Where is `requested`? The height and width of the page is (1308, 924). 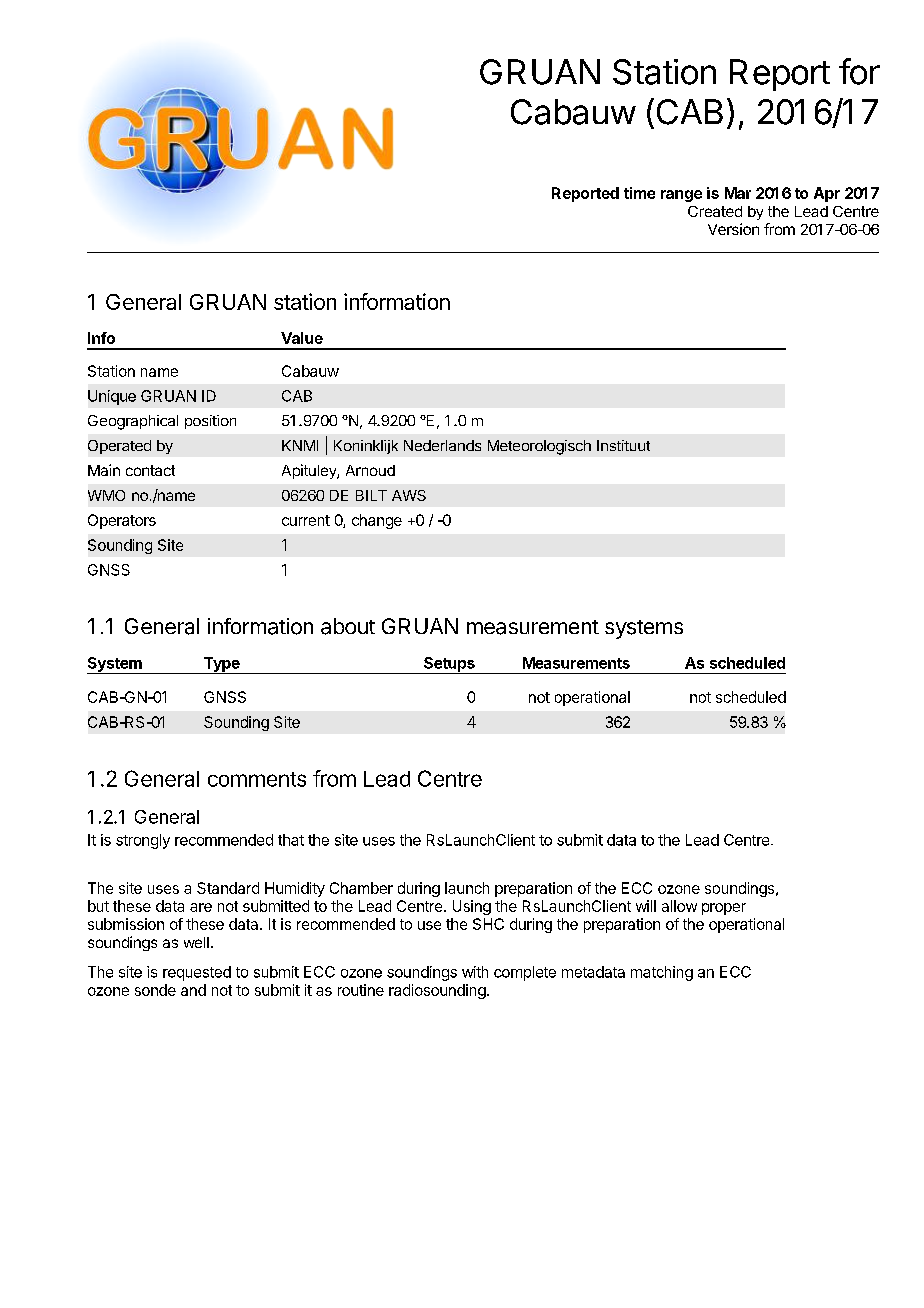
requested is located at coordinates (197, 973).
